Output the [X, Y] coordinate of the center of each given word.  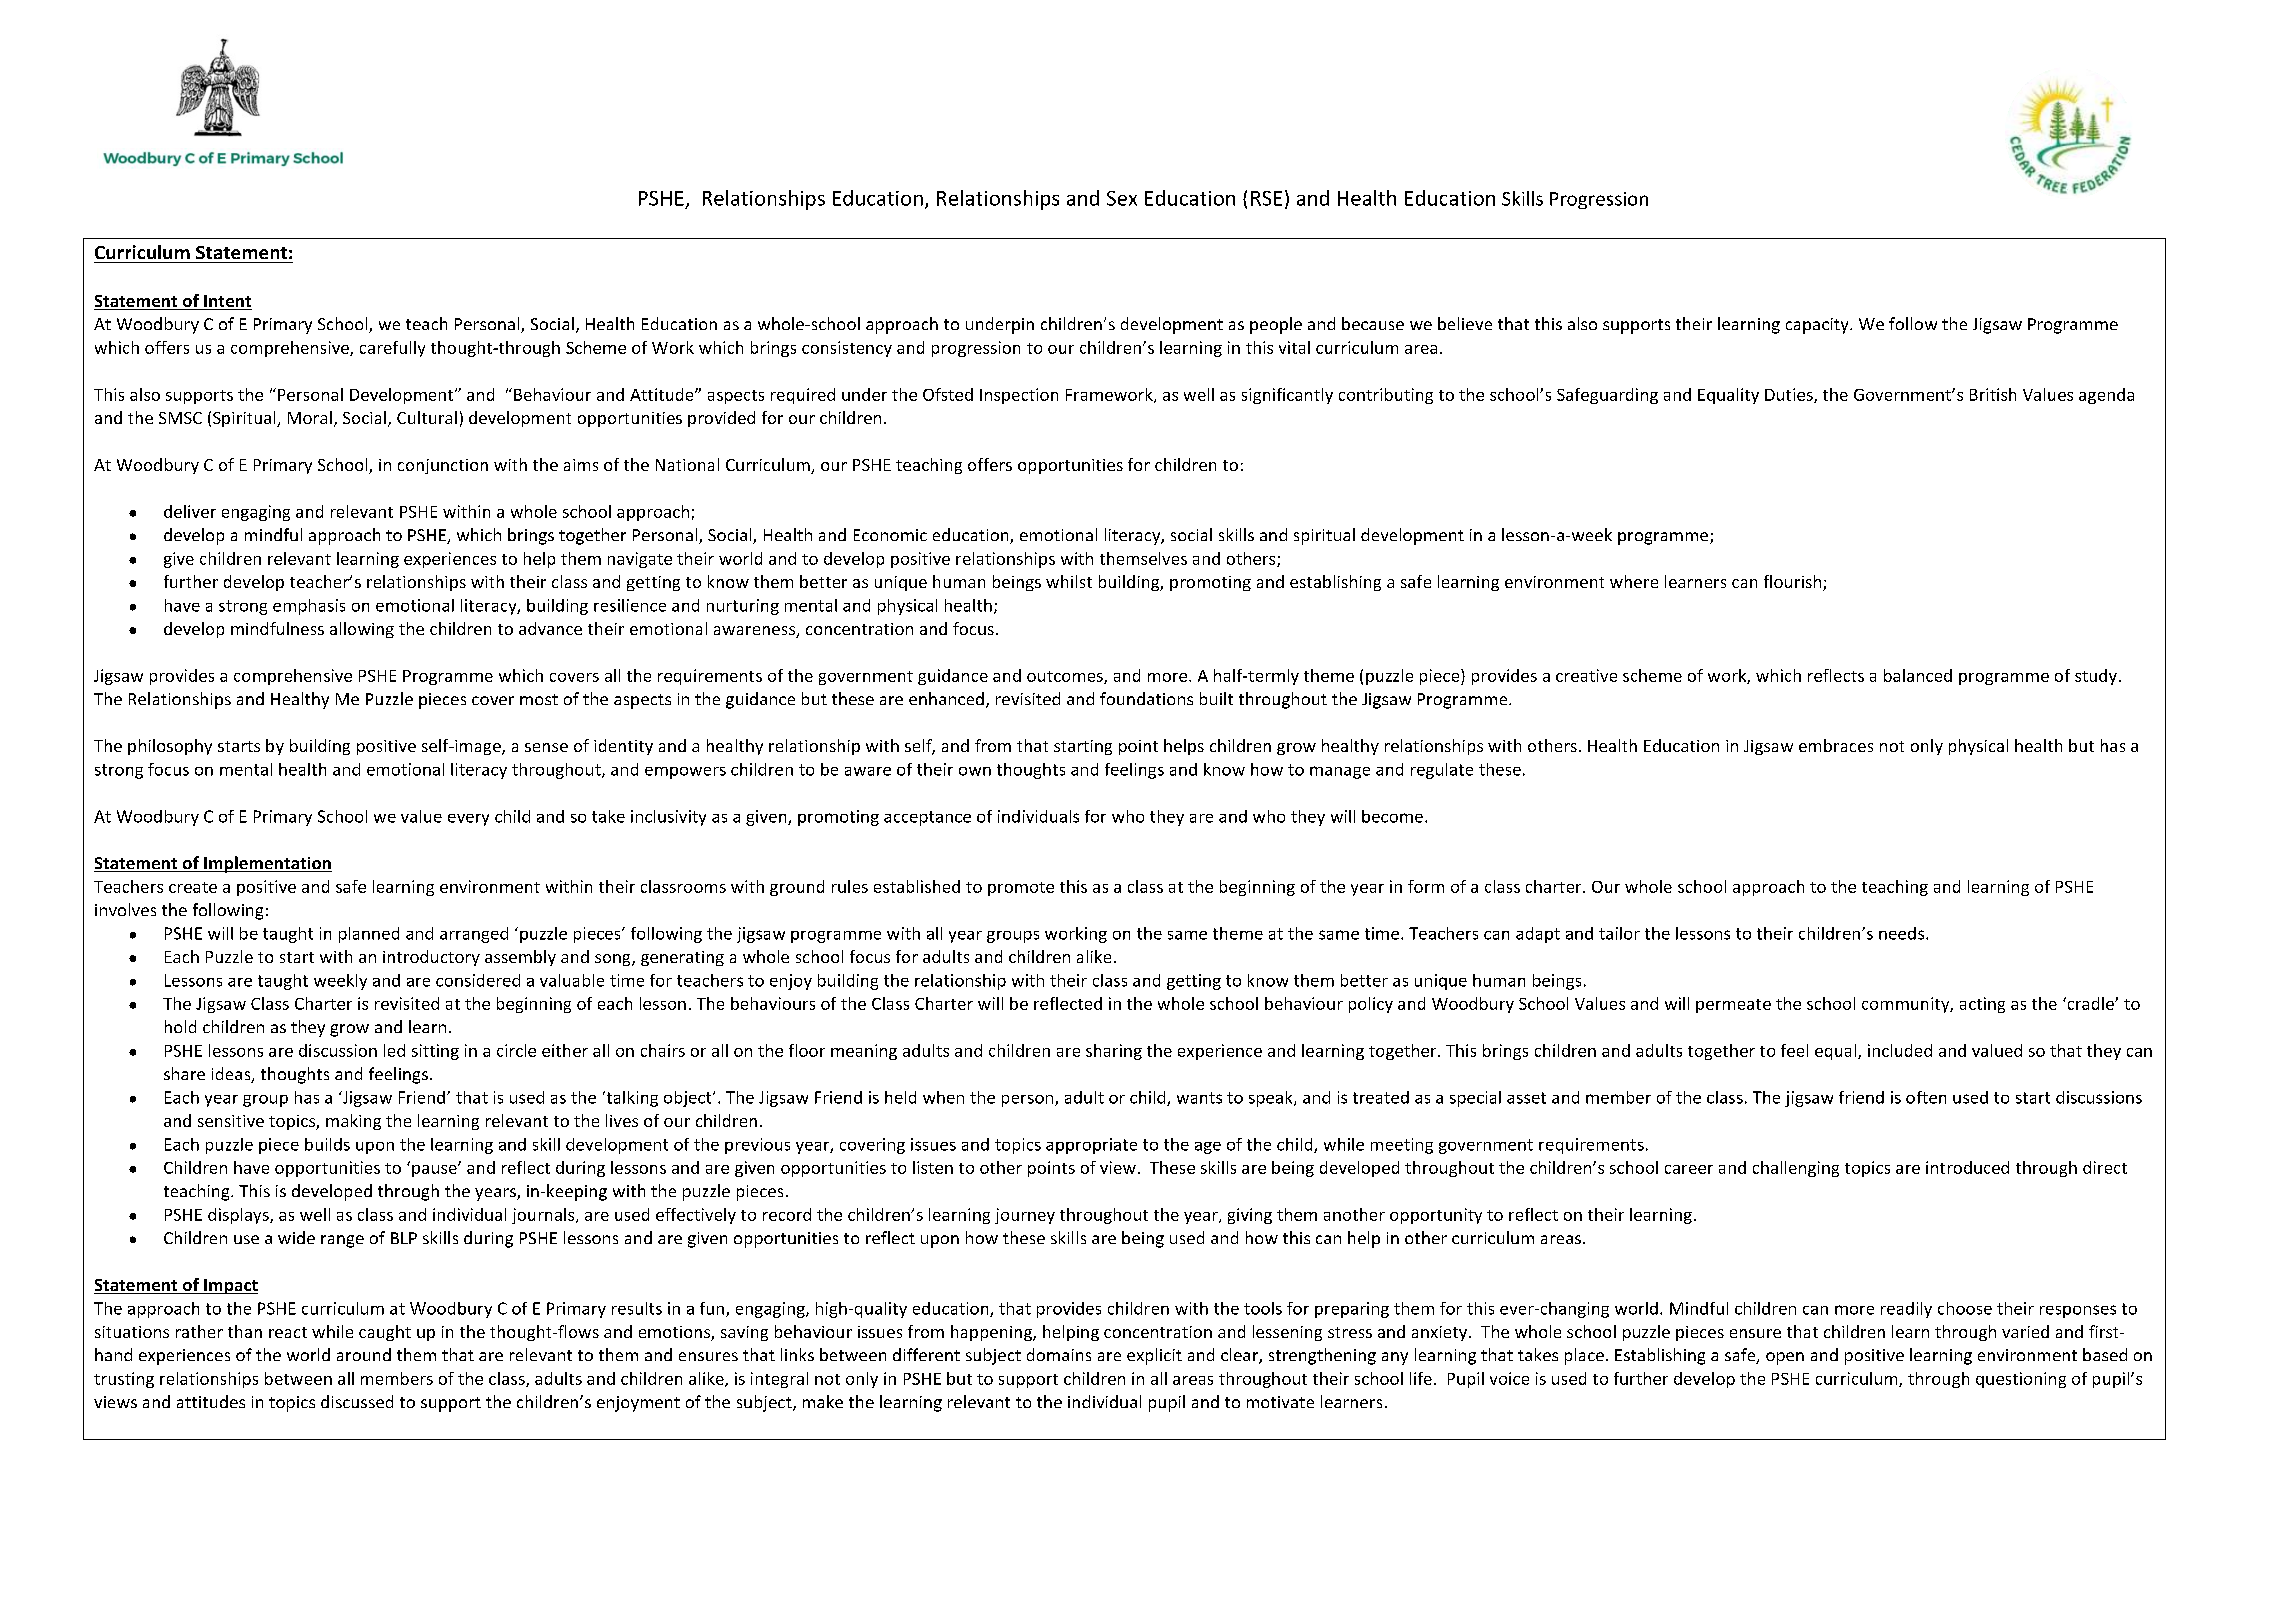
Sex [1122, 198]
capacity [1818, 326]
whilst [1069, 581]
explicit [1154, 1356]
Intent [227, 302]
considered [478, 980]
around [364, 1354]
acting [1982, 1005]
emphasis [309, 607]
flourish [1794, 583]
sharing [1114, 1052]
